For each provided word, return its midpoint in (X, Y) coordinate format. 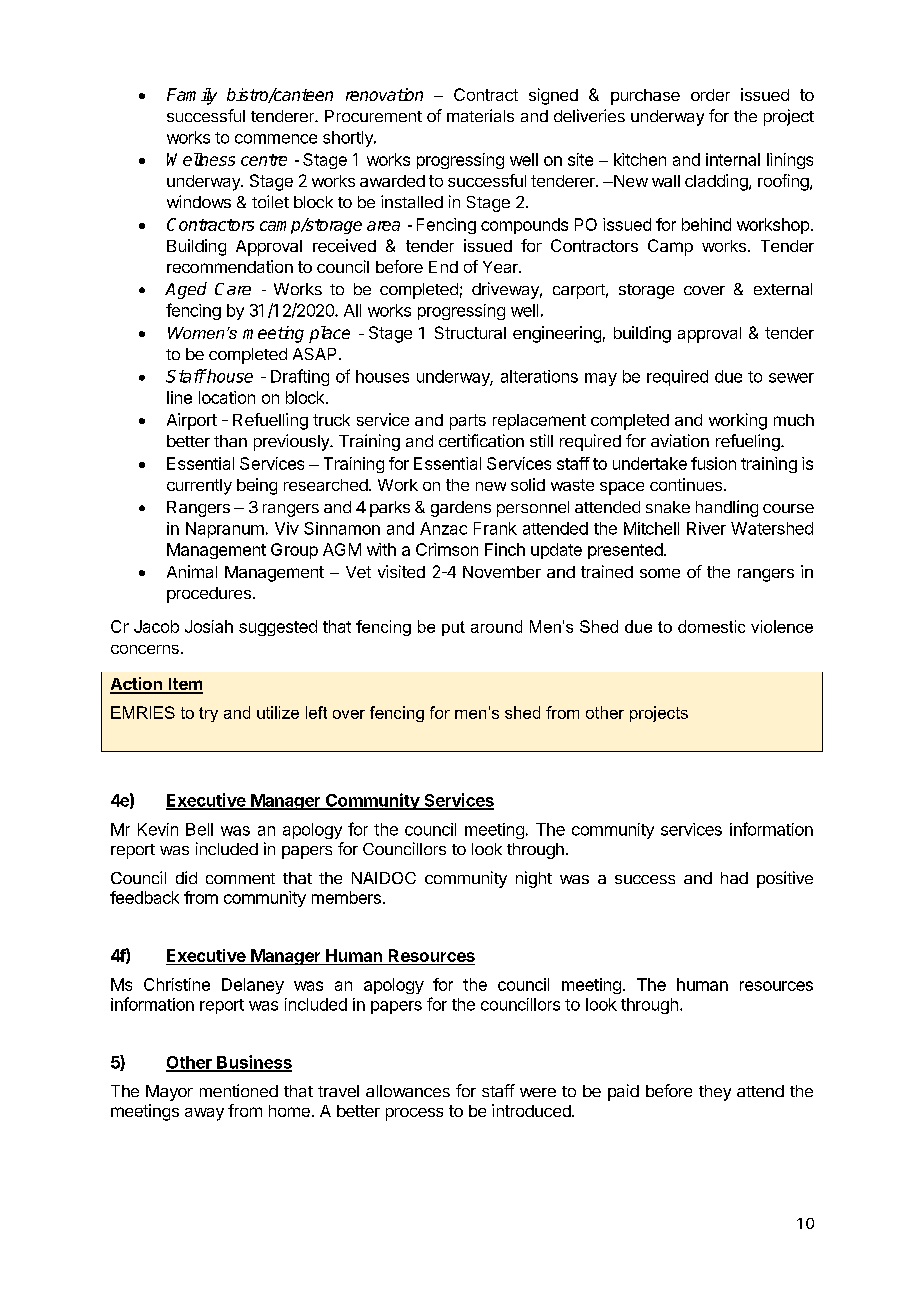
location (227, 397)
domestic (711, 626)
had (734, 878)
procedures (209, 595)
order (710, 95)
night (534, 879)
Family (192, 96)
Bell (199, 829)
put (453, 628)
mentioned (239, 1090)
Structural (470, 332)
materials (480, 115)
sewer (791, 378)
